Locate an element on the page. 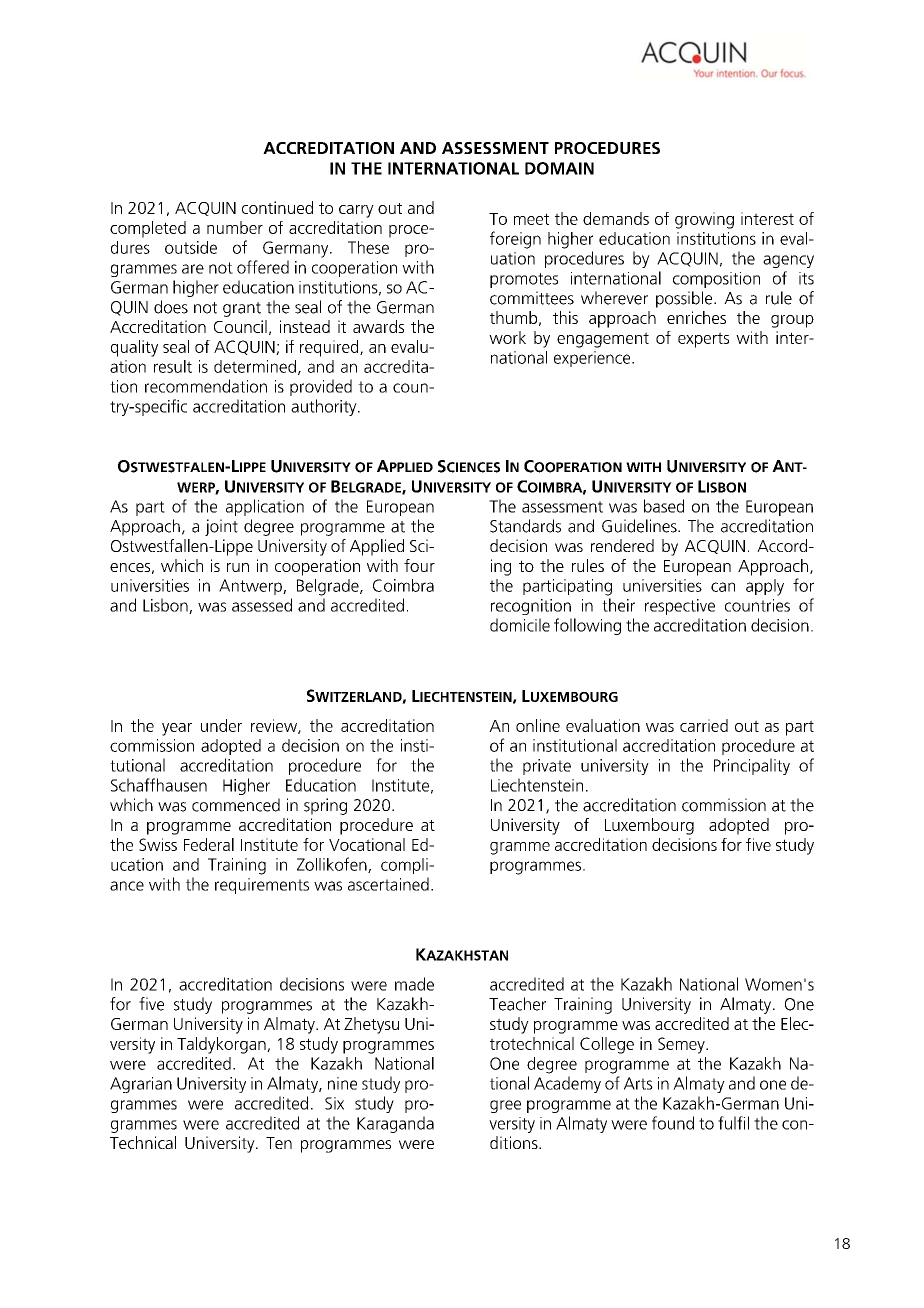  run is located at coordinates (238, 567).
